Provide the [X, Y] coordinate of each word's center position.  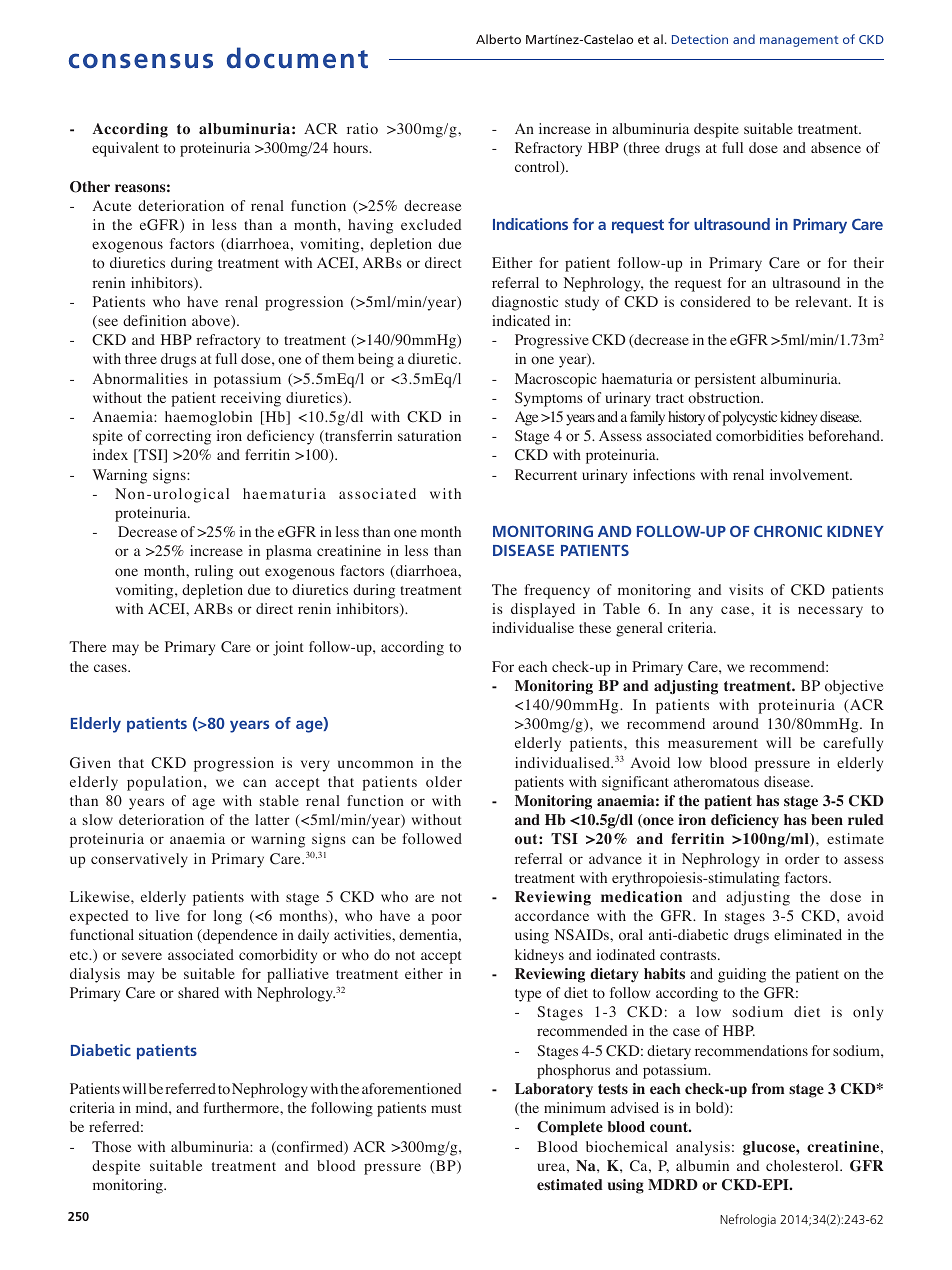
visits [746, 589]
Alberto [498, 39]
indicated [521, 320]
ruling [214, 572]
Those [111, 1147]
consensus [141, 61]
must [446, 1108]
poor [447, 919]
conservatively [139, 860]
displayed [543, 610]
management [799, 41]
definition [154, 321]
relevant [823, 301]
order [802, 859]
